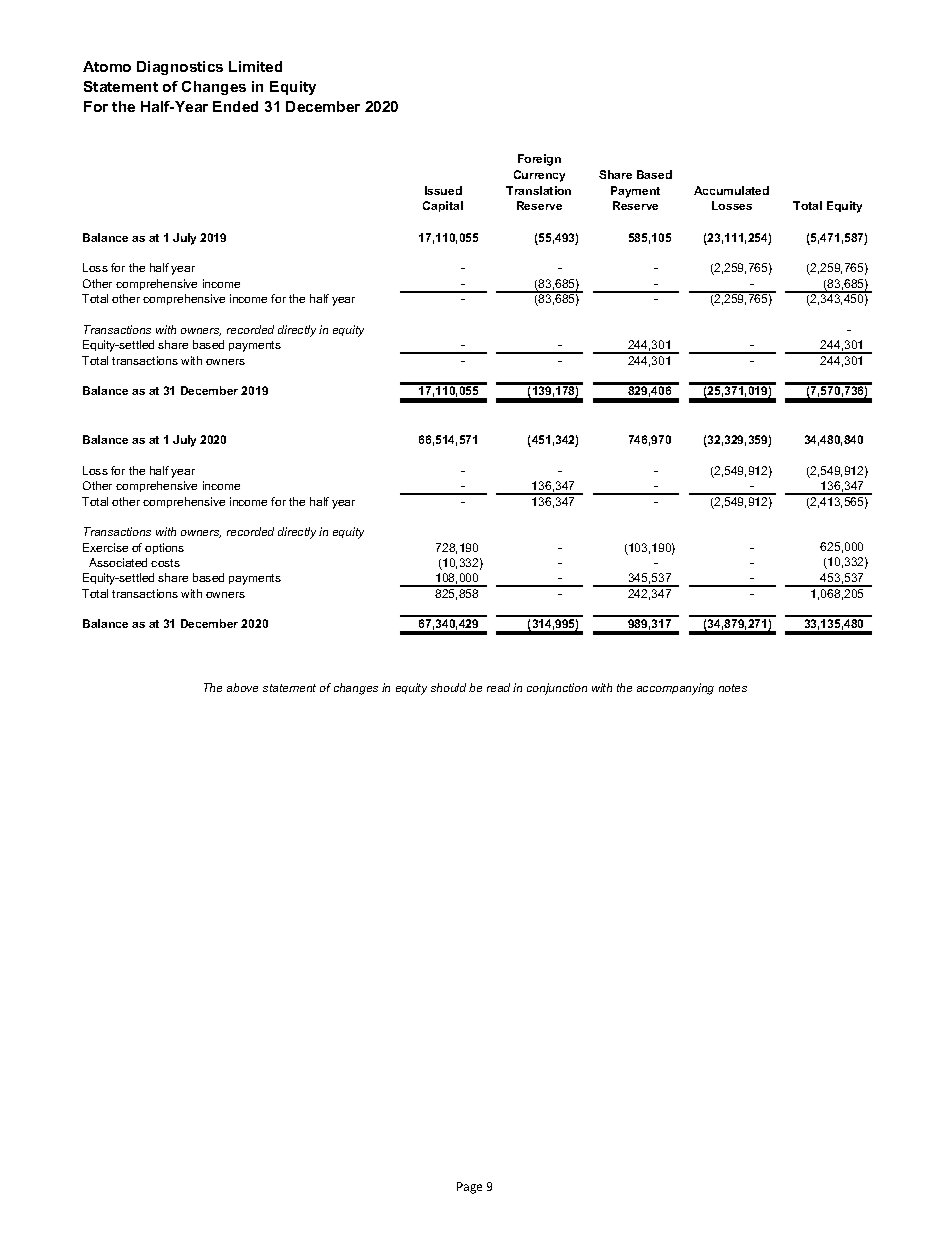 This document has width=952, height=1233. What do you see at coordinates (675, 689) in the document?
I see `accompanying` at bounding box center [675, 689].
